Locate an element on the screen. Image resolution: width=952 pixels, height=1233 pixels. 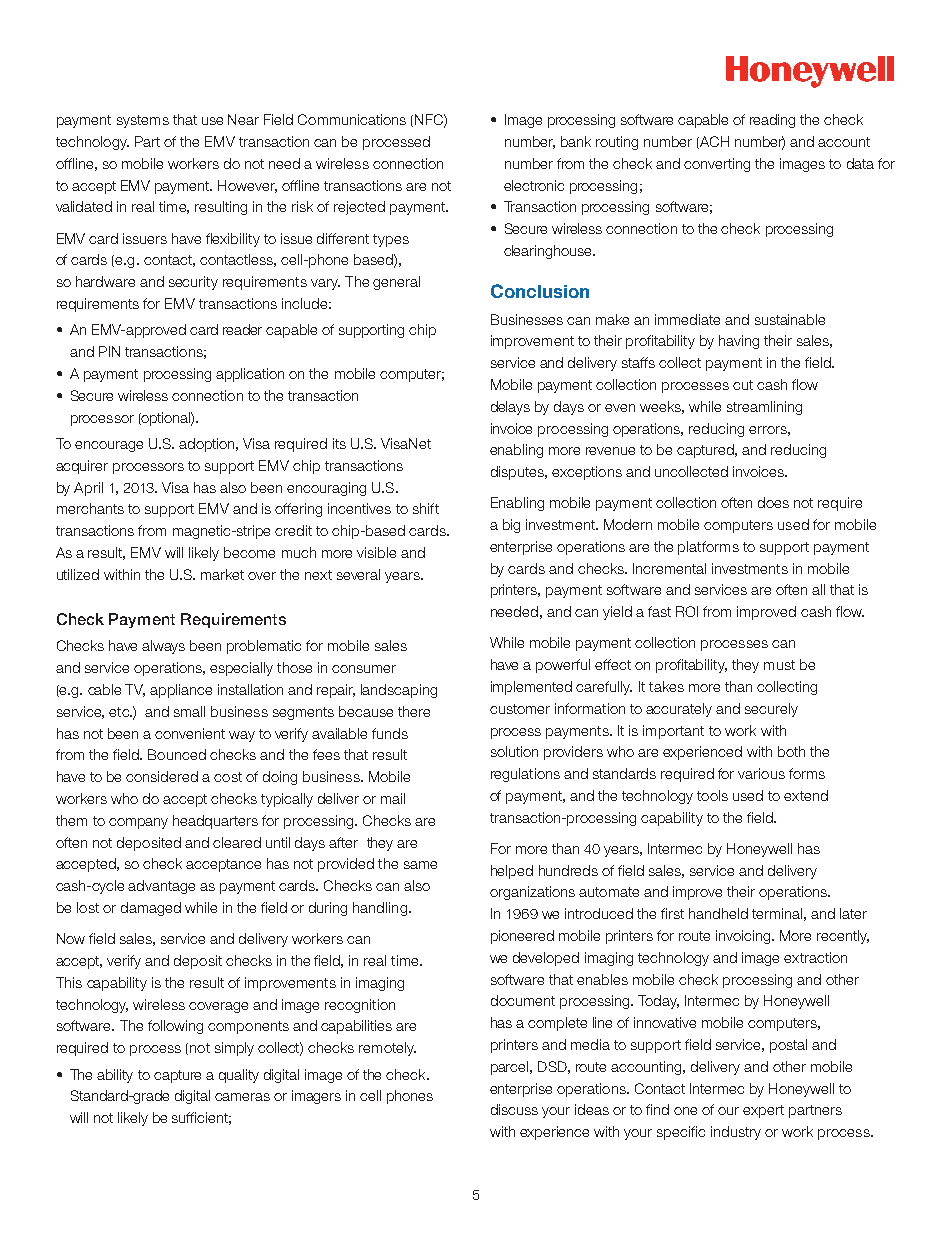
discuss is located at coordinates (514, 1109).
